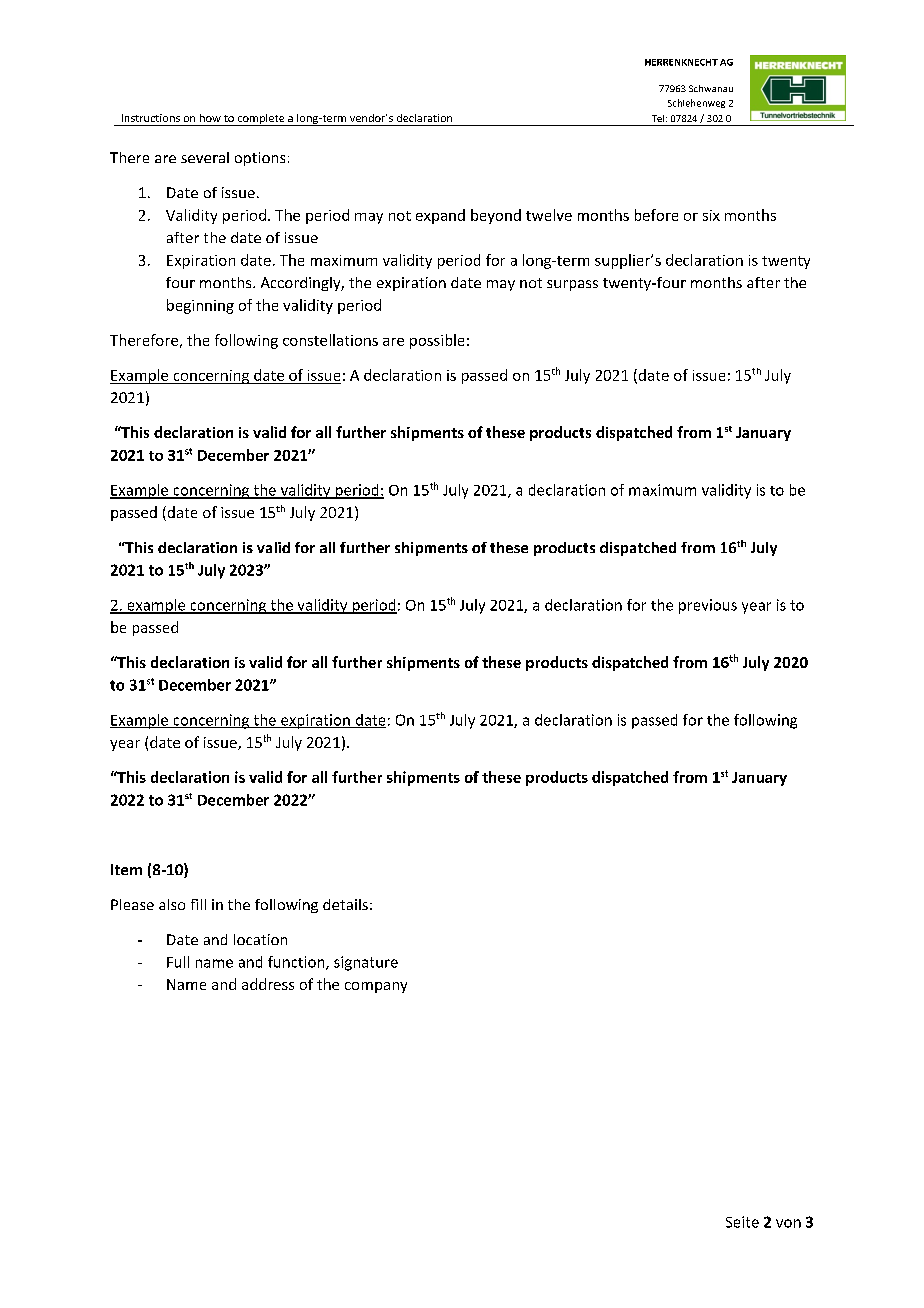 The height and width of the document is (1308, 924). I want to click on expand, so click(440, 216).
